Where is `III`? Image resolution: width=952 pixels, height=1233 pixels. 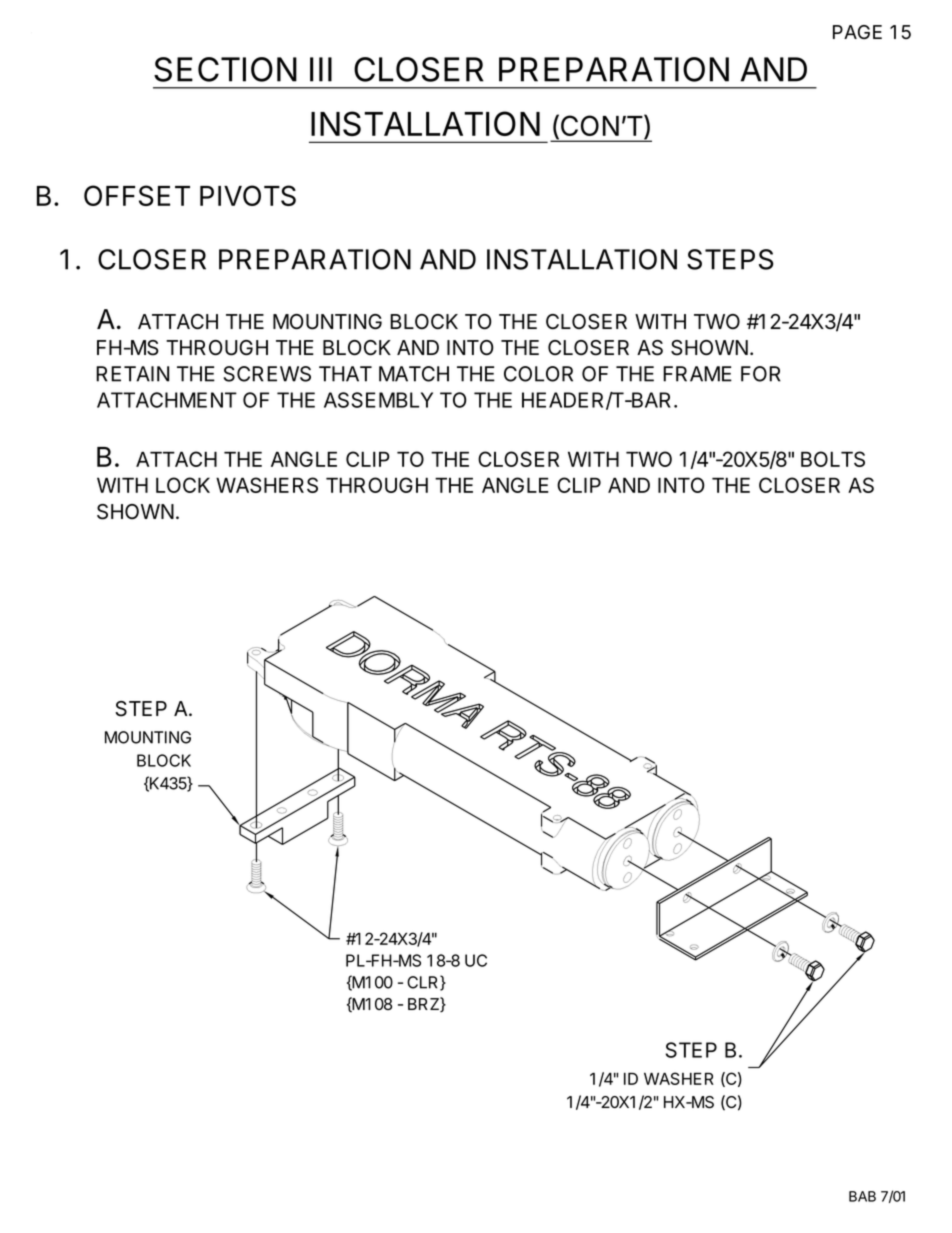
III is located at coordinates (321, 69).
